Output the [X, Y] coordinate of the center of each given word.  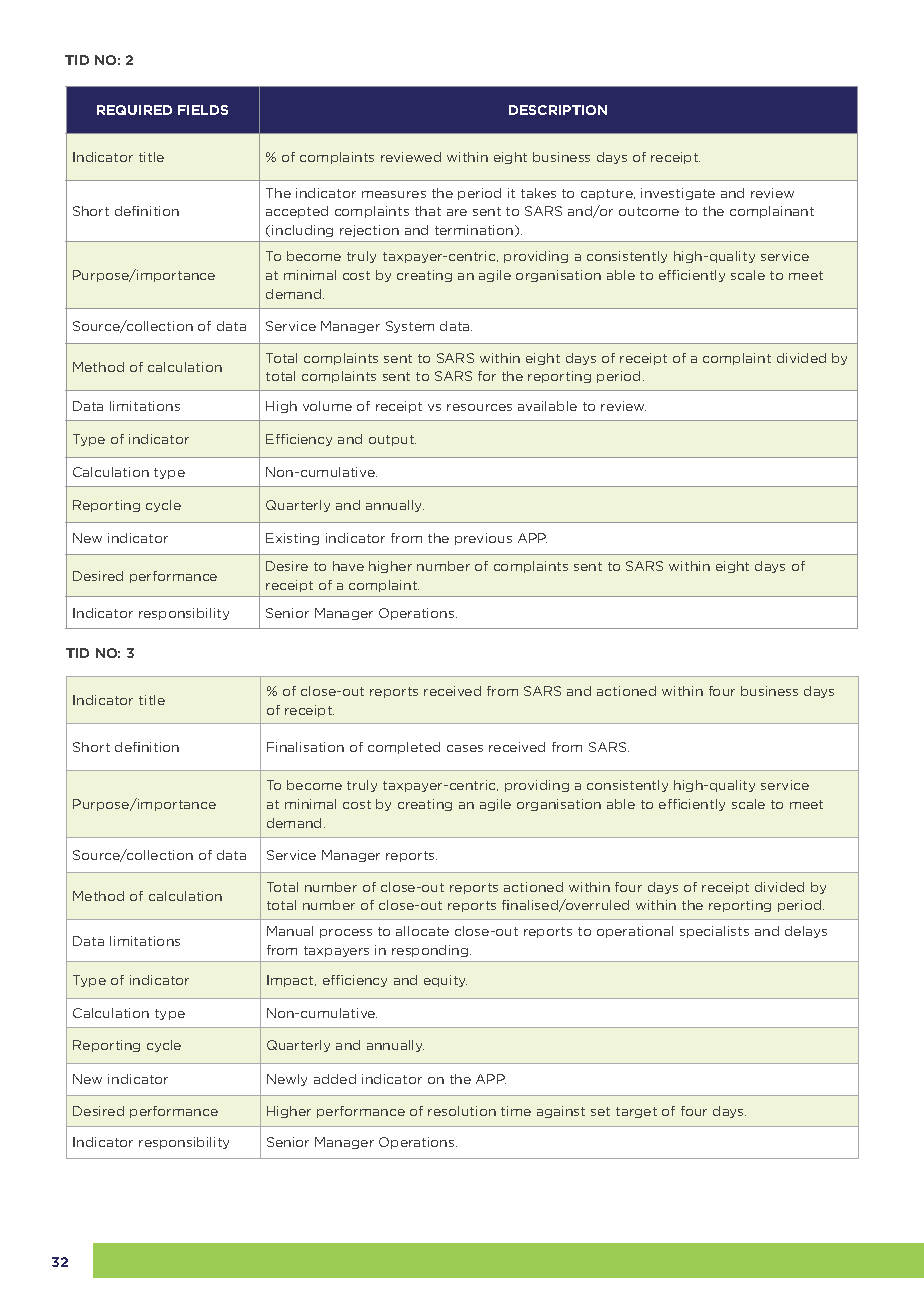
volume [327, 406]
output [392, 440]
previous [483, 539]
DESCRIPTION [558, 110]
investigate [678, 194]
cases [465, 748]
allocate [422, 931]
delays [806, 932]
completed [404, 748]
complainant [772, 212]
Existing [292, 539]
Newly [287, 1080]
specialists [714, 932]
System [410, 327]
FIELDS [203, 110]
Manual [290, 931]
